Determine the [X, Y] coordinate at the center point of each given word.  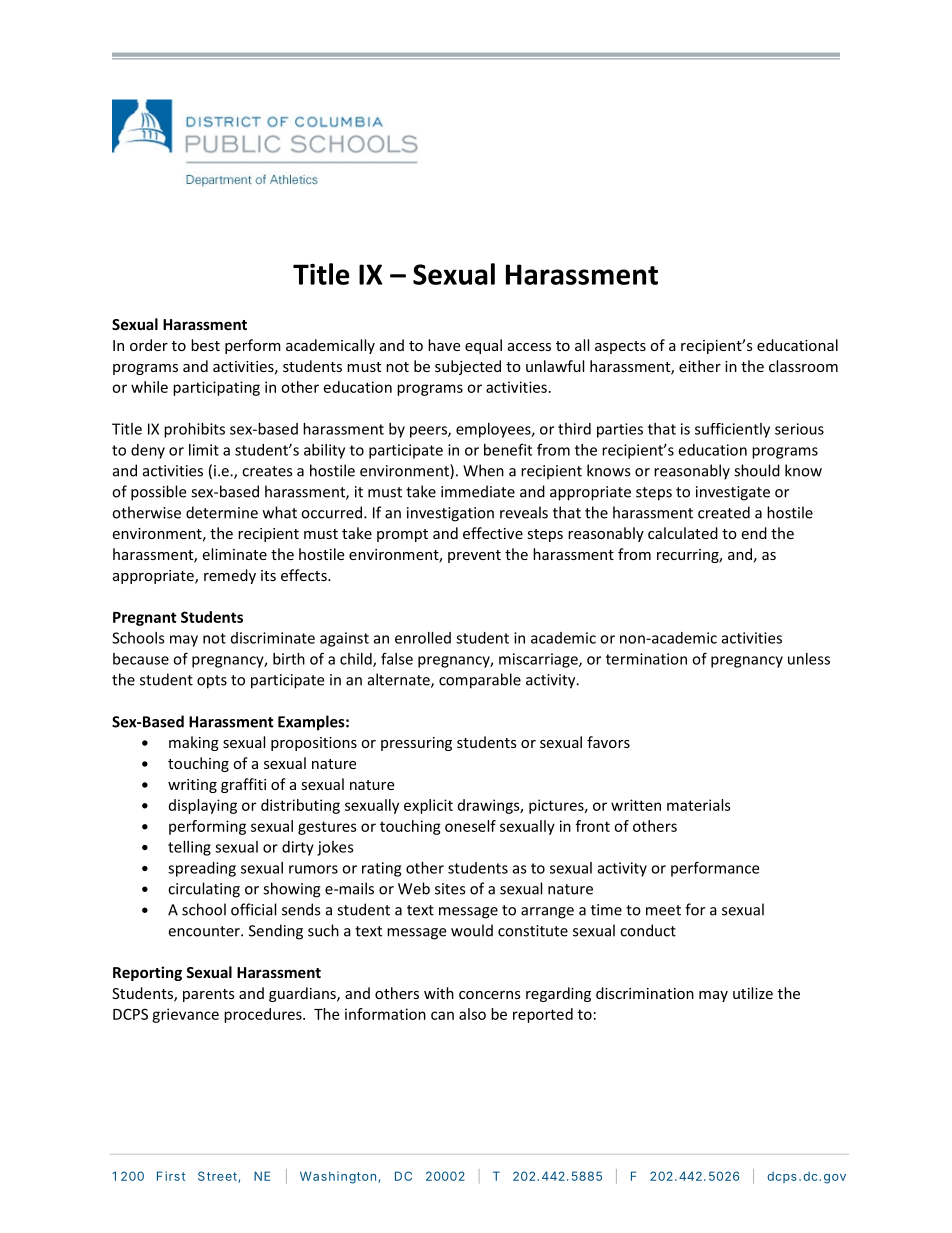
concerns [490, 995]
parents [209, 995]
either [700, 366]
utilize [753, 993]
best [205, 345]
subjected [468, 367]
